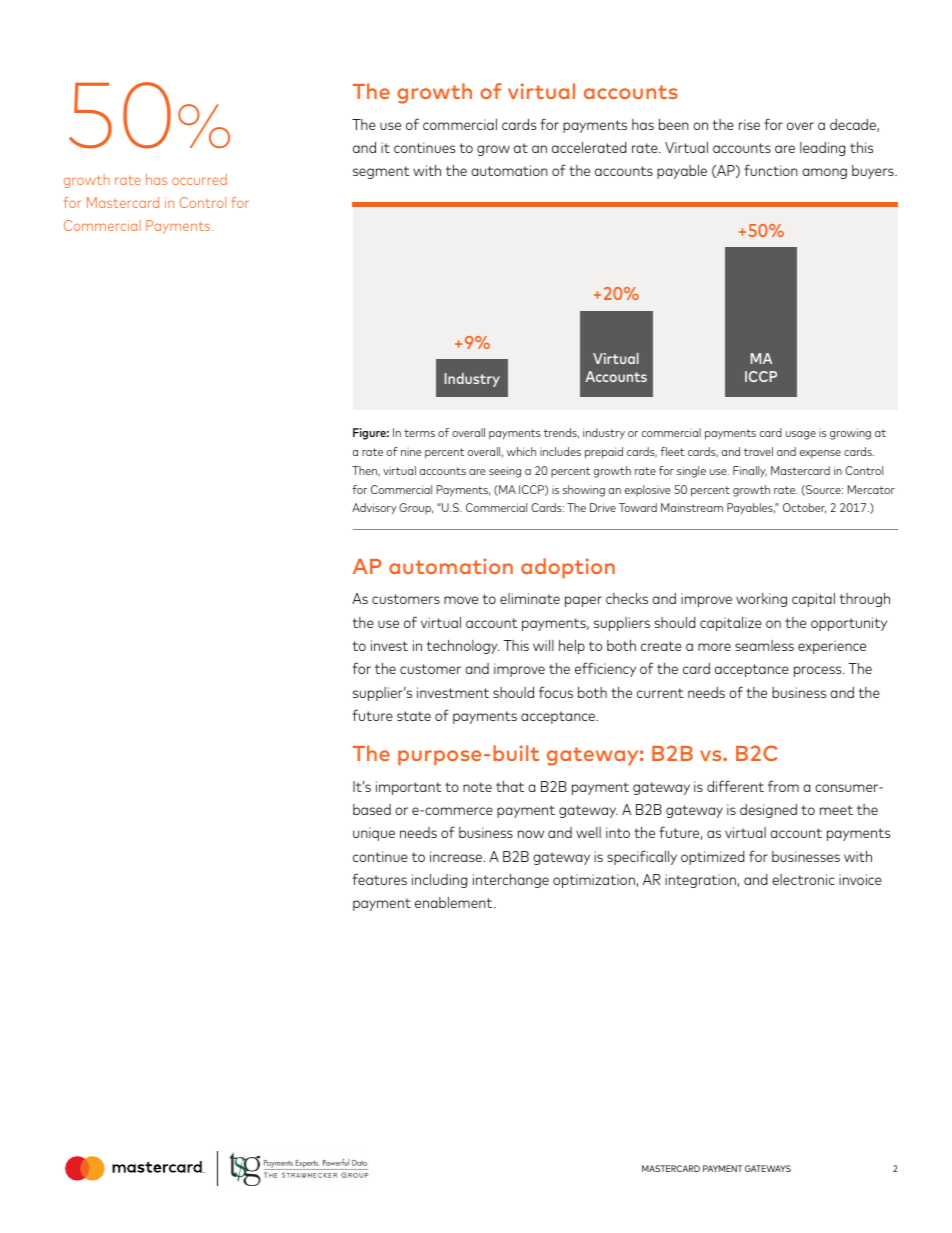  Describe the element at coordinates (584, 491) in the document. I see `showing` at that location.
